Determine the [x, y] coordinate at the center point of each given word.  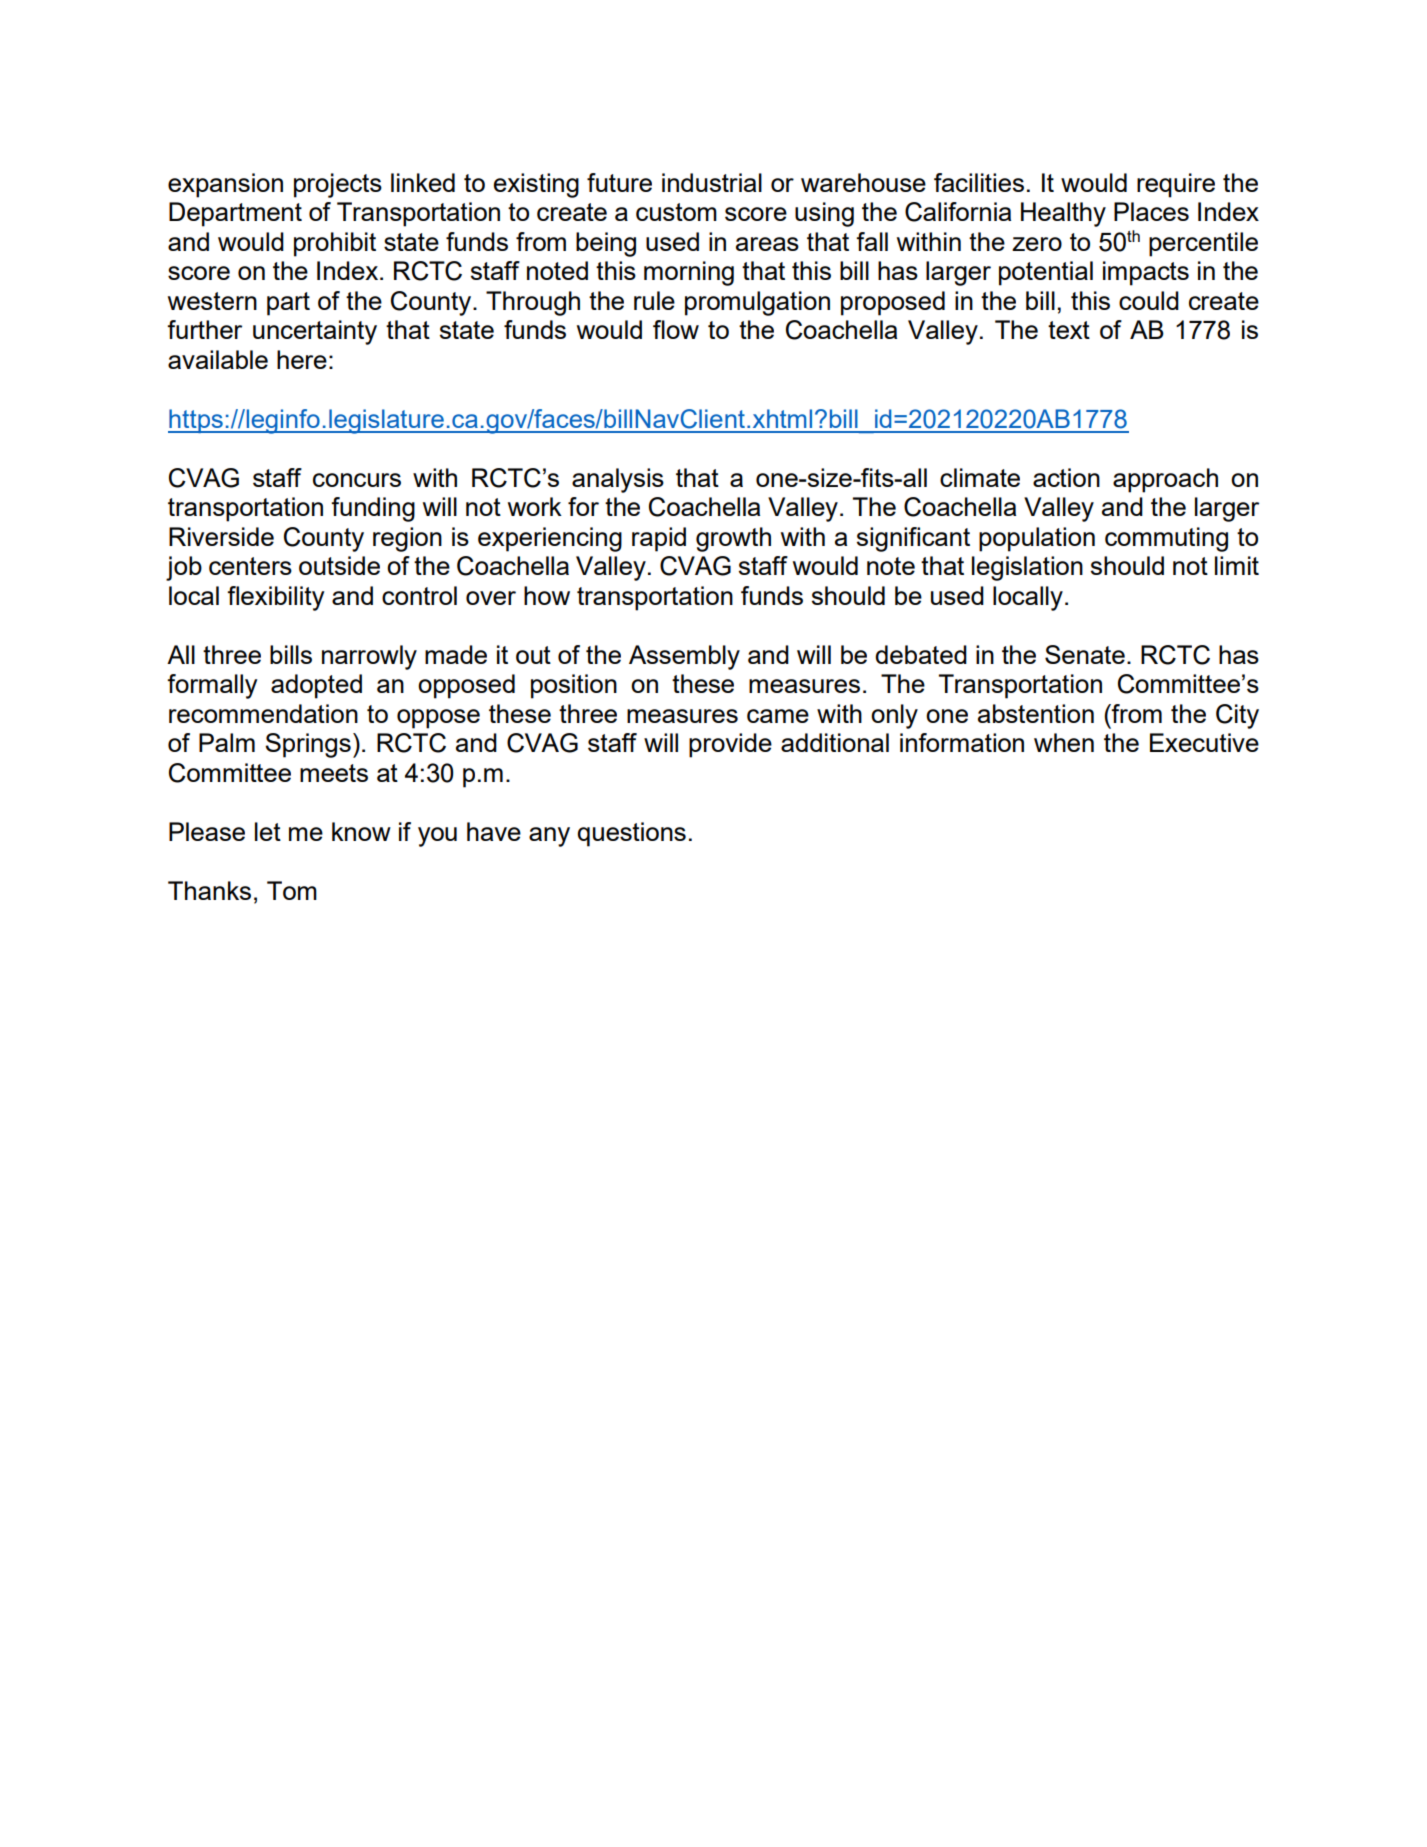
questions [631, 834]
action [1066, 477]
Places [1151, 211]
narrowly [369, 657]
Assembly [684, 657]
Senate [1085, 654]
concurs [357, 480]
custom [676, 212]
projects [338, 185]
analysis [618, 480]
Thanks [209, 890]
